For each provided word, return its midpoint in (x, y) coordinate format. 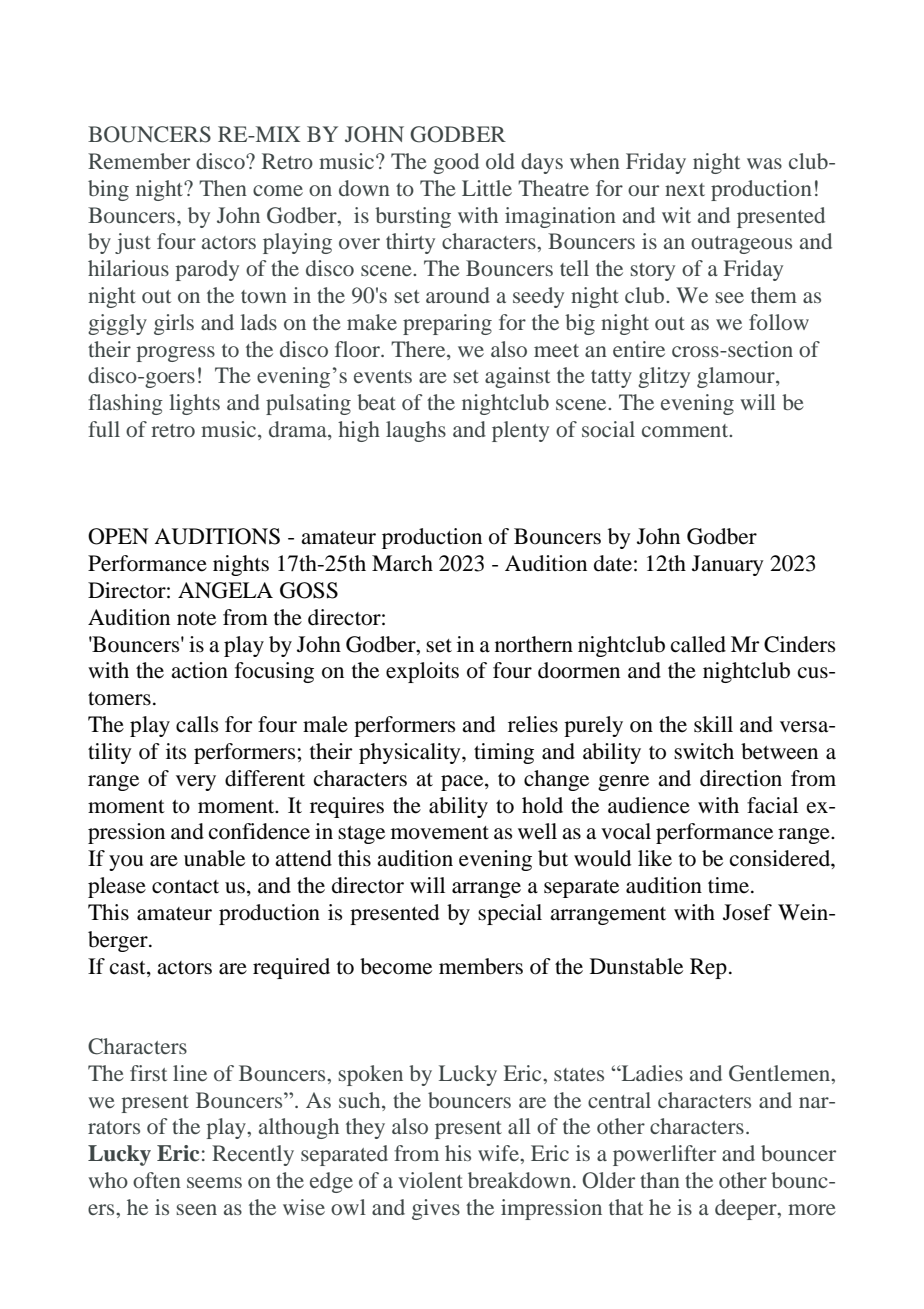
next (685, 189)
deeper (747, 1209)
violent (430, 1180)
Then (223, 188)
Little (487, 188)
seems (214, 1182)
